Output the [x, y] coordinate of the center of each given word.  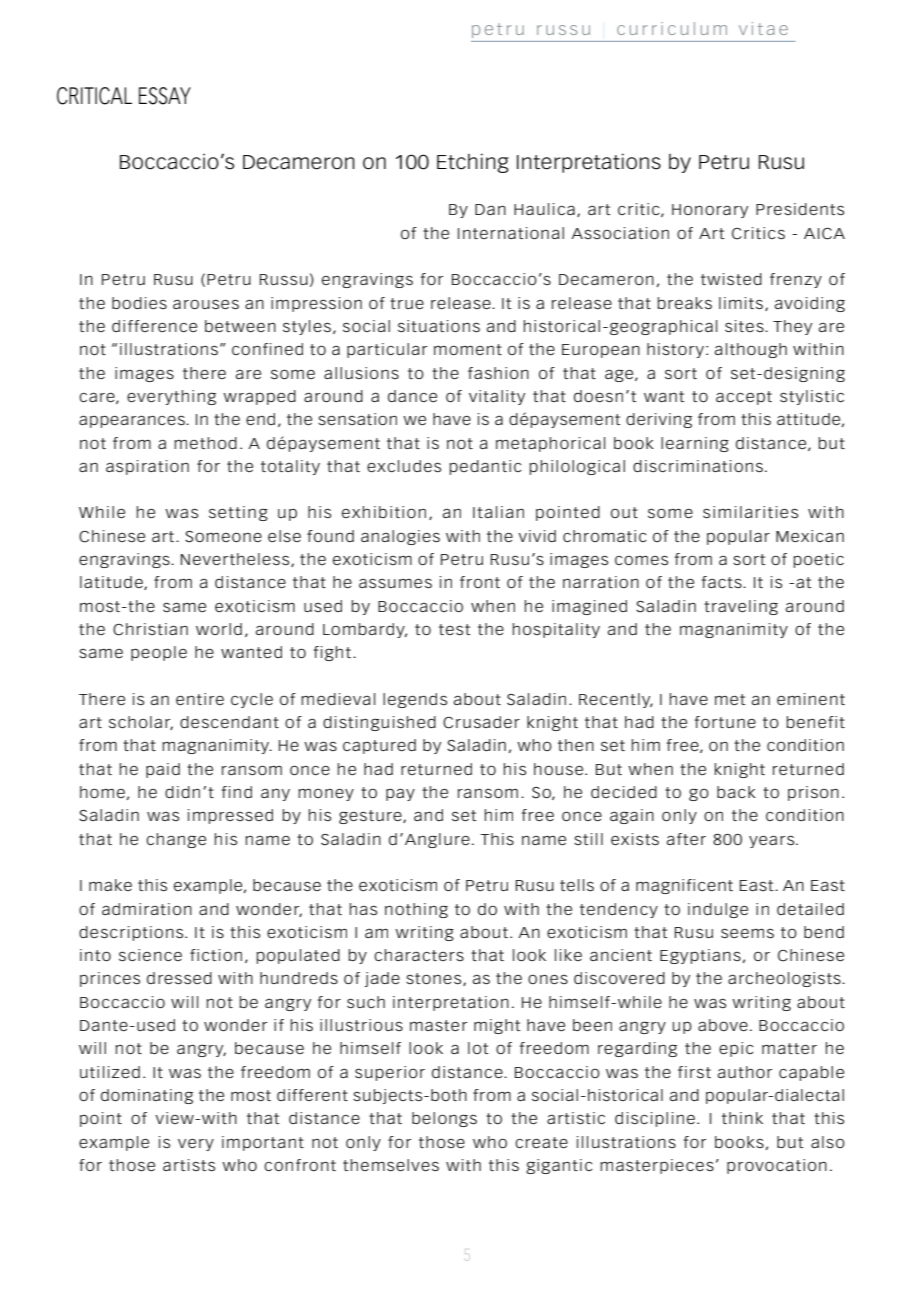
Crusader [481, 722]
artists [189, 1165]
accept [744, 398]
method [205, 443]
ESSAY [165, 96]
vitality [497, 397]
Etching [473, 163]
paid [163, 770]
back [736, 792]
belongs [444, 1119]
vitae [763, 28]
